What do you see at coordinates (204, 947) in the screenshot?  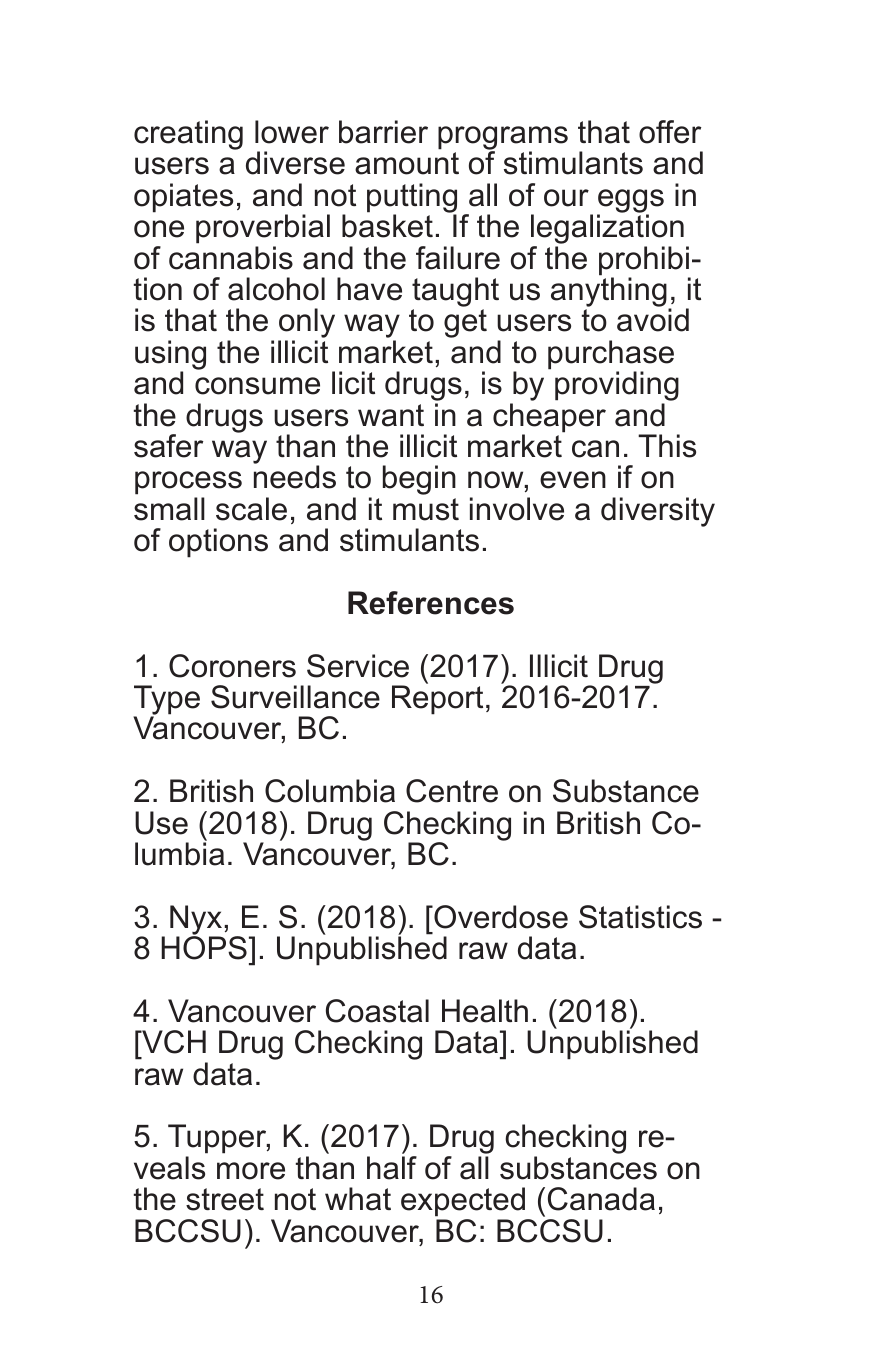 I see `HOPS` at bounding box center [204, 947].
